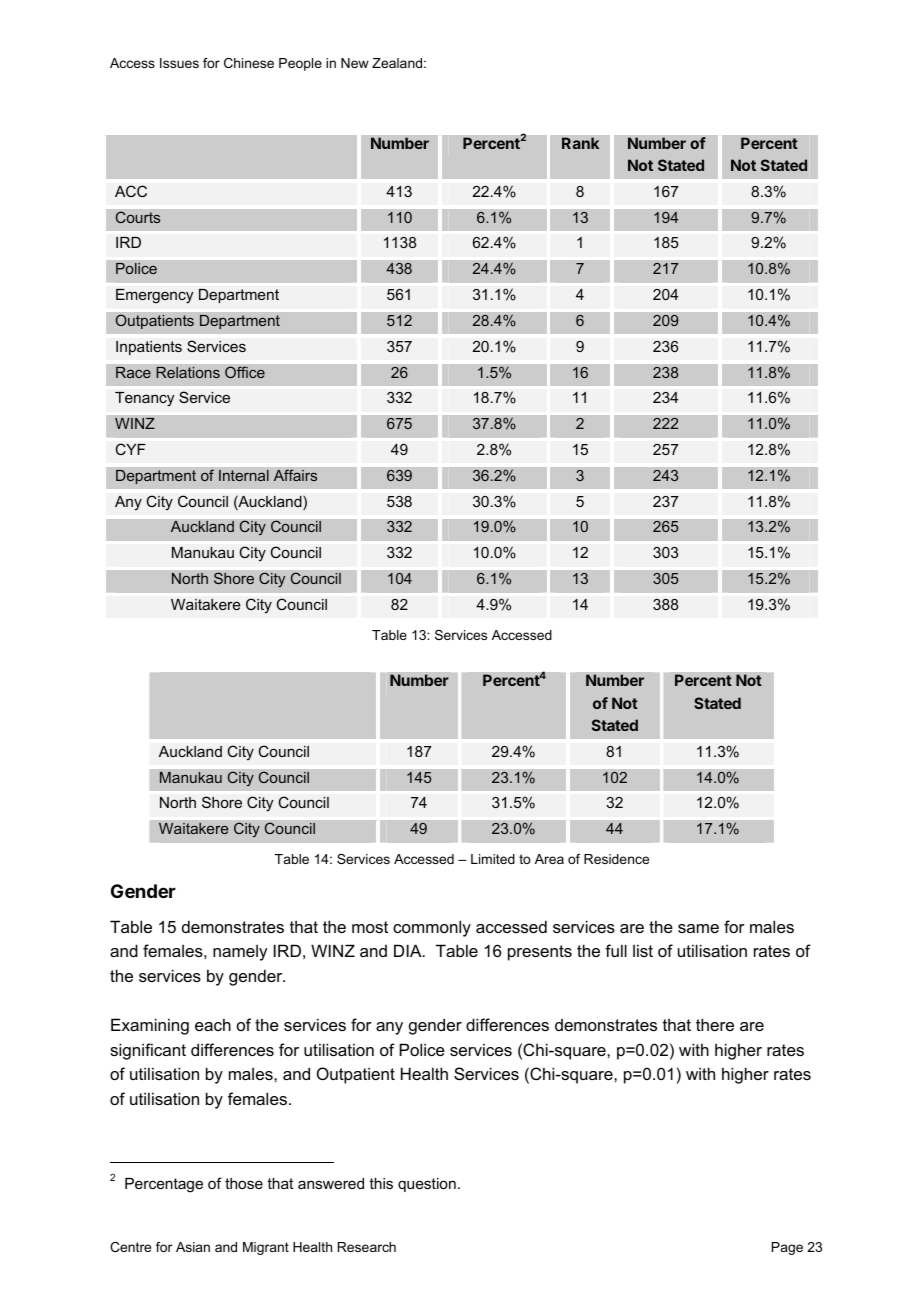 The image size is (924, 1308). Describe the element at coordinates (581, 143) in the screenshot. I see `Rank` at that location.
